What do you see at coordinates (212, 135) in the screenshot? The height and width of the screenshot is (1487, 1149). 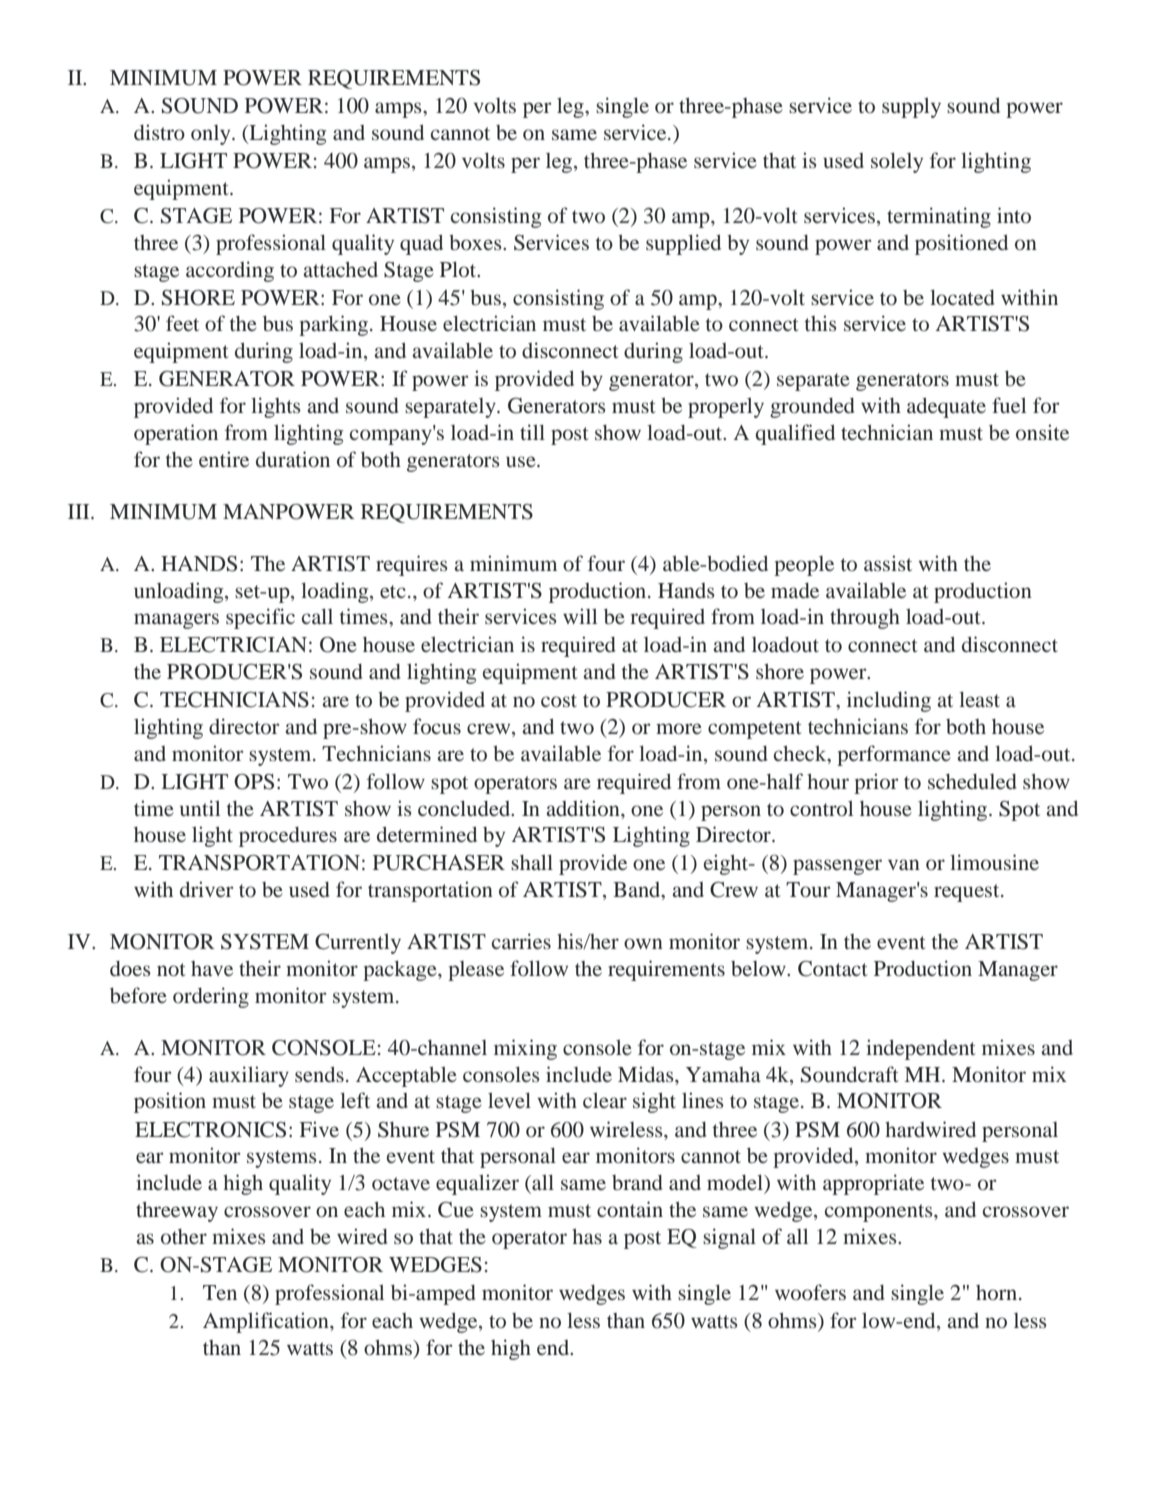 I see `only` at bounding box center [212, 135].
